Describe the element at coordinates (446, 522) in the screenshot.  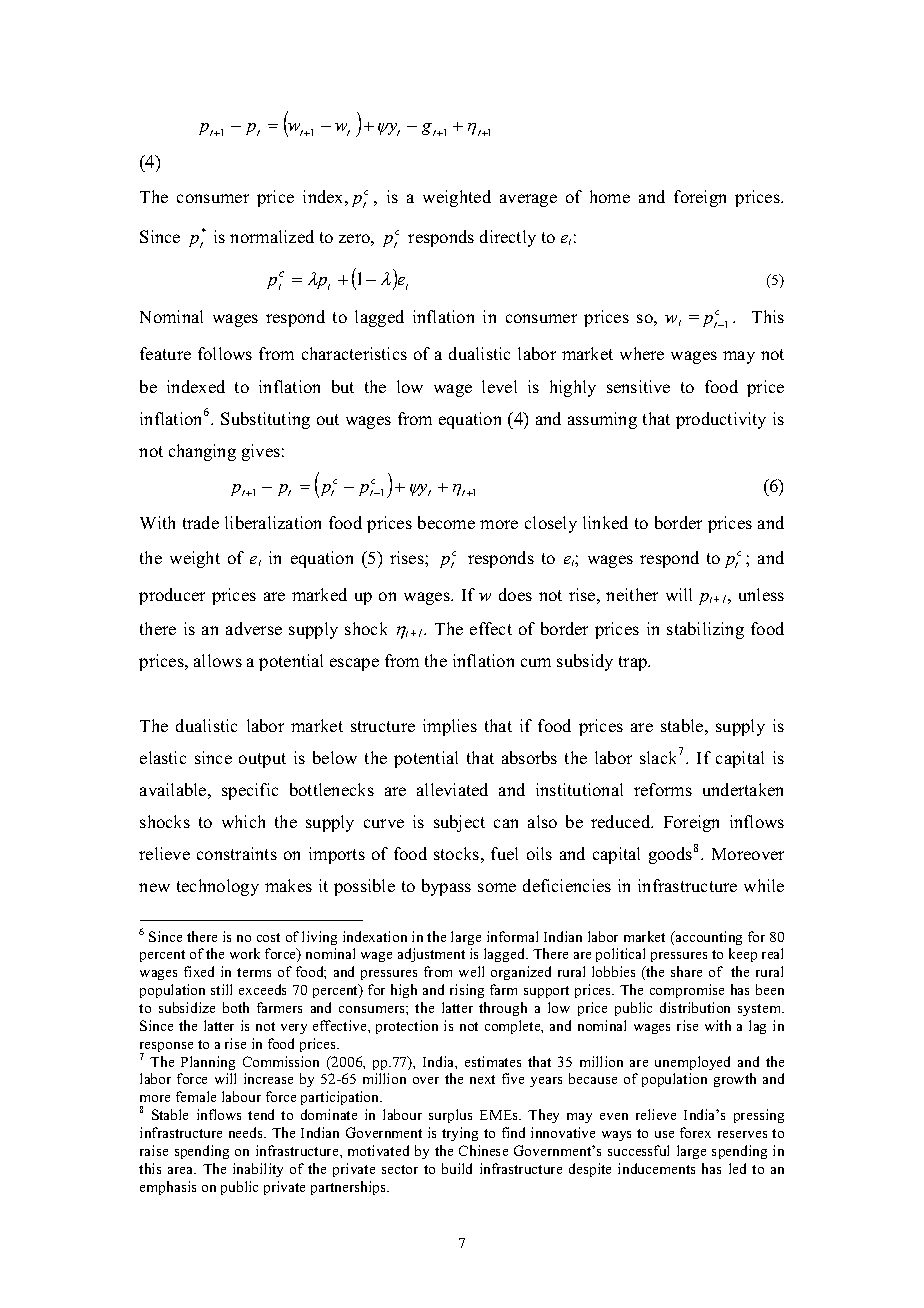
I see `become` at that location.
